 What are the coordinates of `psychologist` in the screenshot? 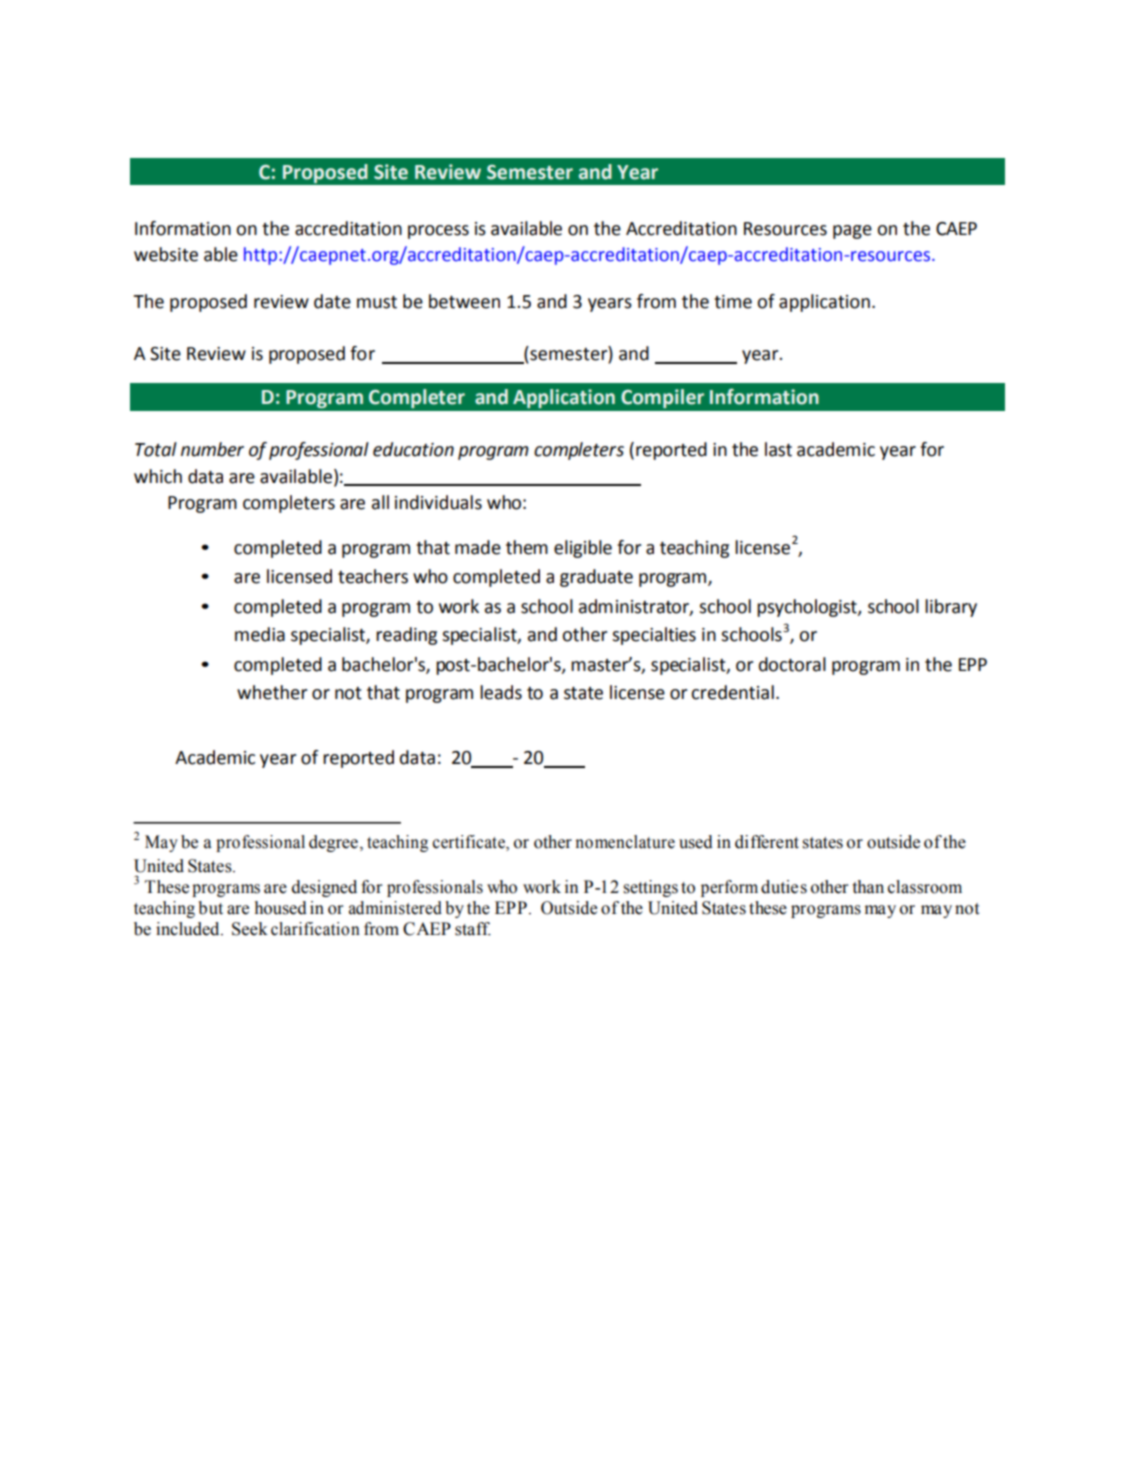 It's located at (808, 608).
